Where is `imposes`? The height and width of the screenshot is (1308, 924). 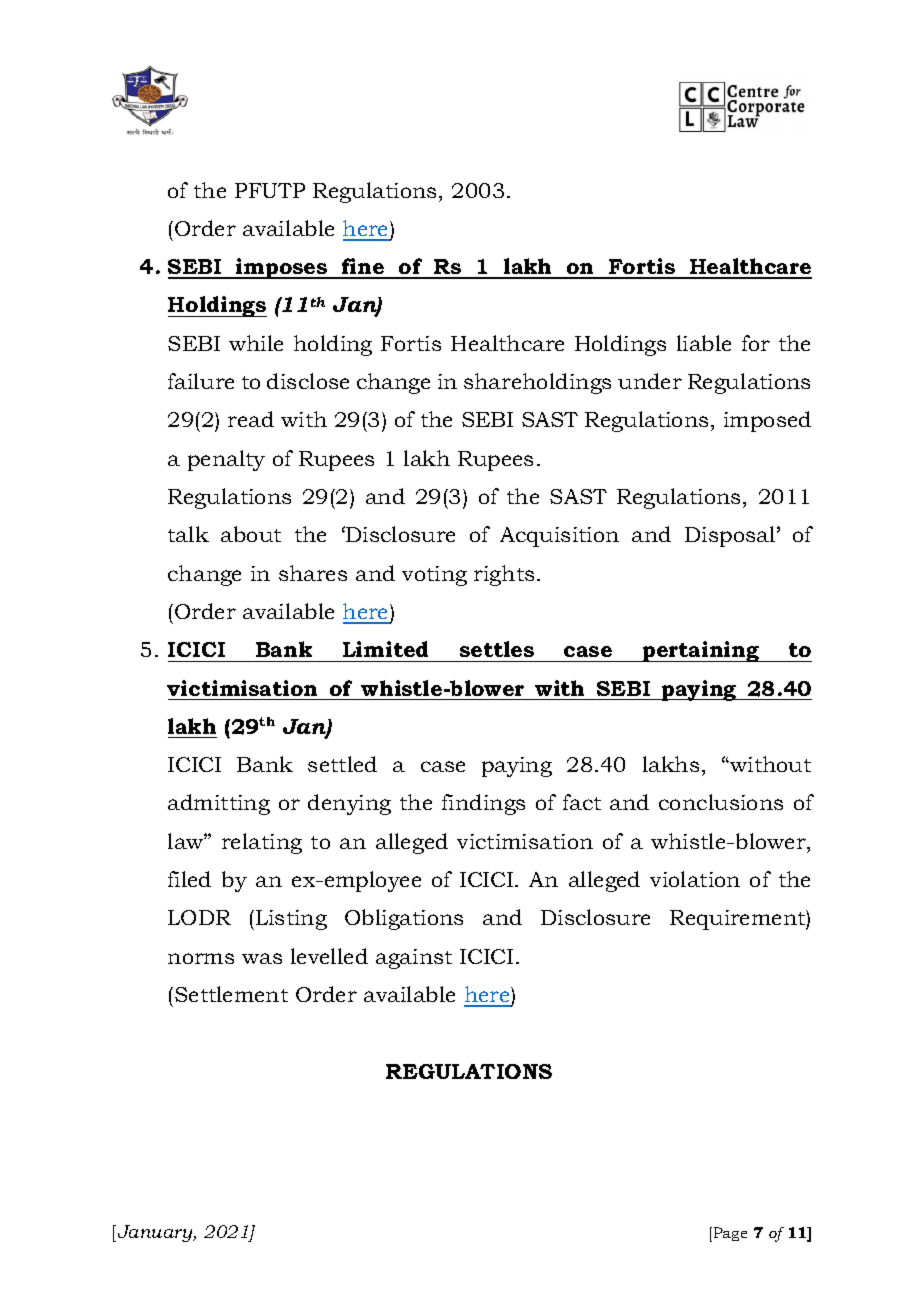
imposes is located at coordinates (282, 268).
